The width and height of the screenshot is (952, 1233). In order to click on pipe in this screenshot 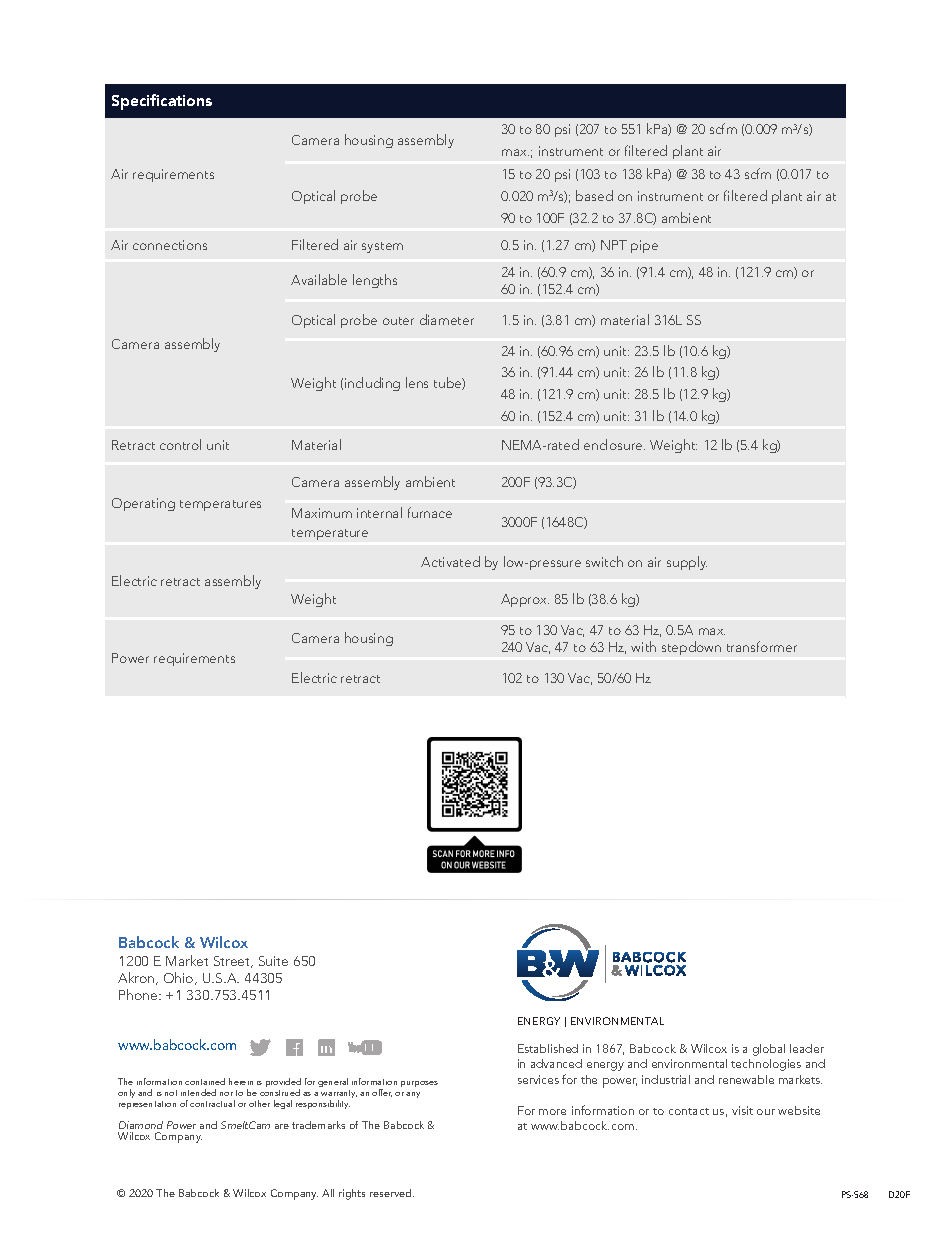, I will do `click(644, 246)`.
